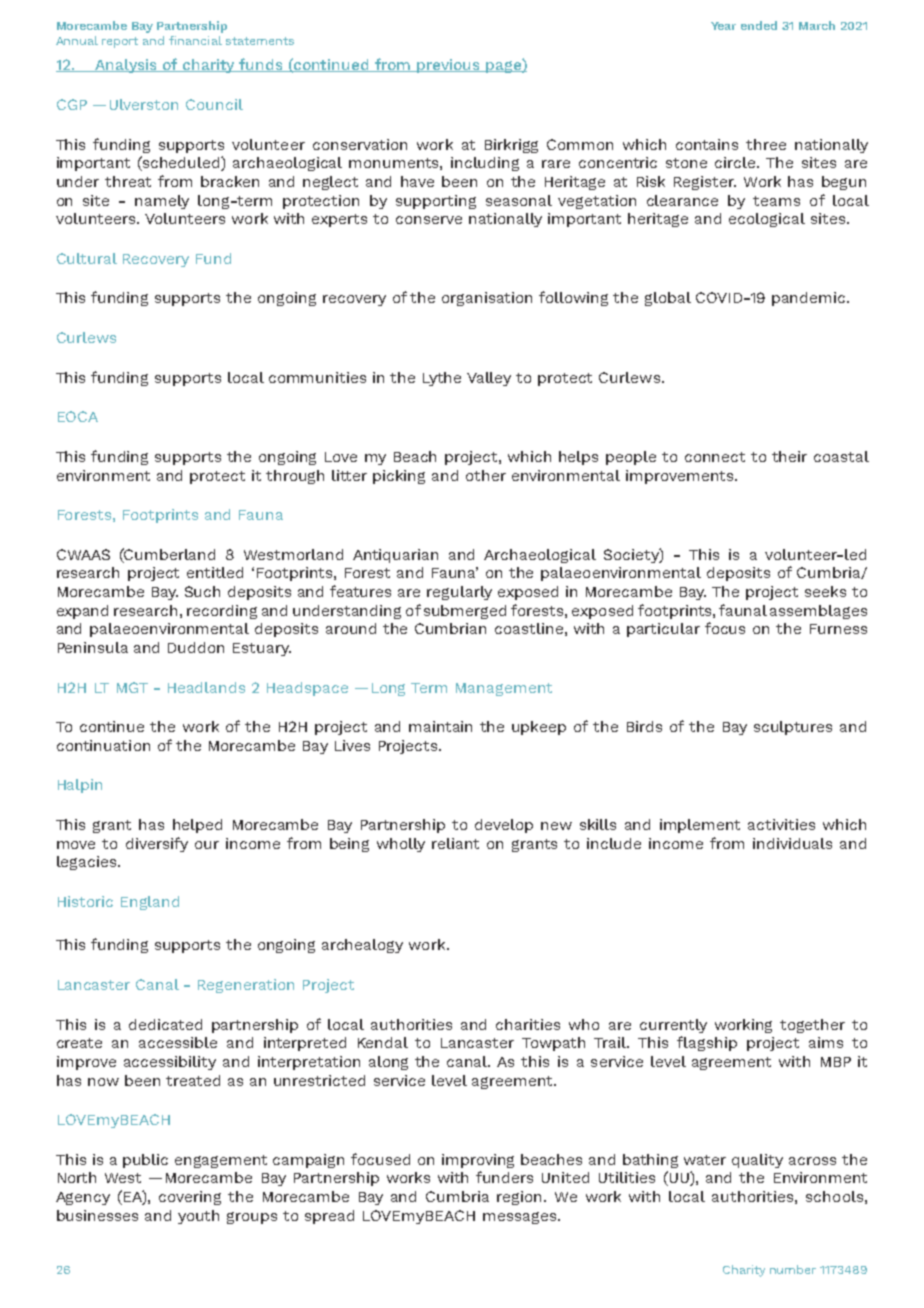 Image resolution: width=924 pixels, height=1308 pixels. I want to click on submerged, so click(465, 612).
